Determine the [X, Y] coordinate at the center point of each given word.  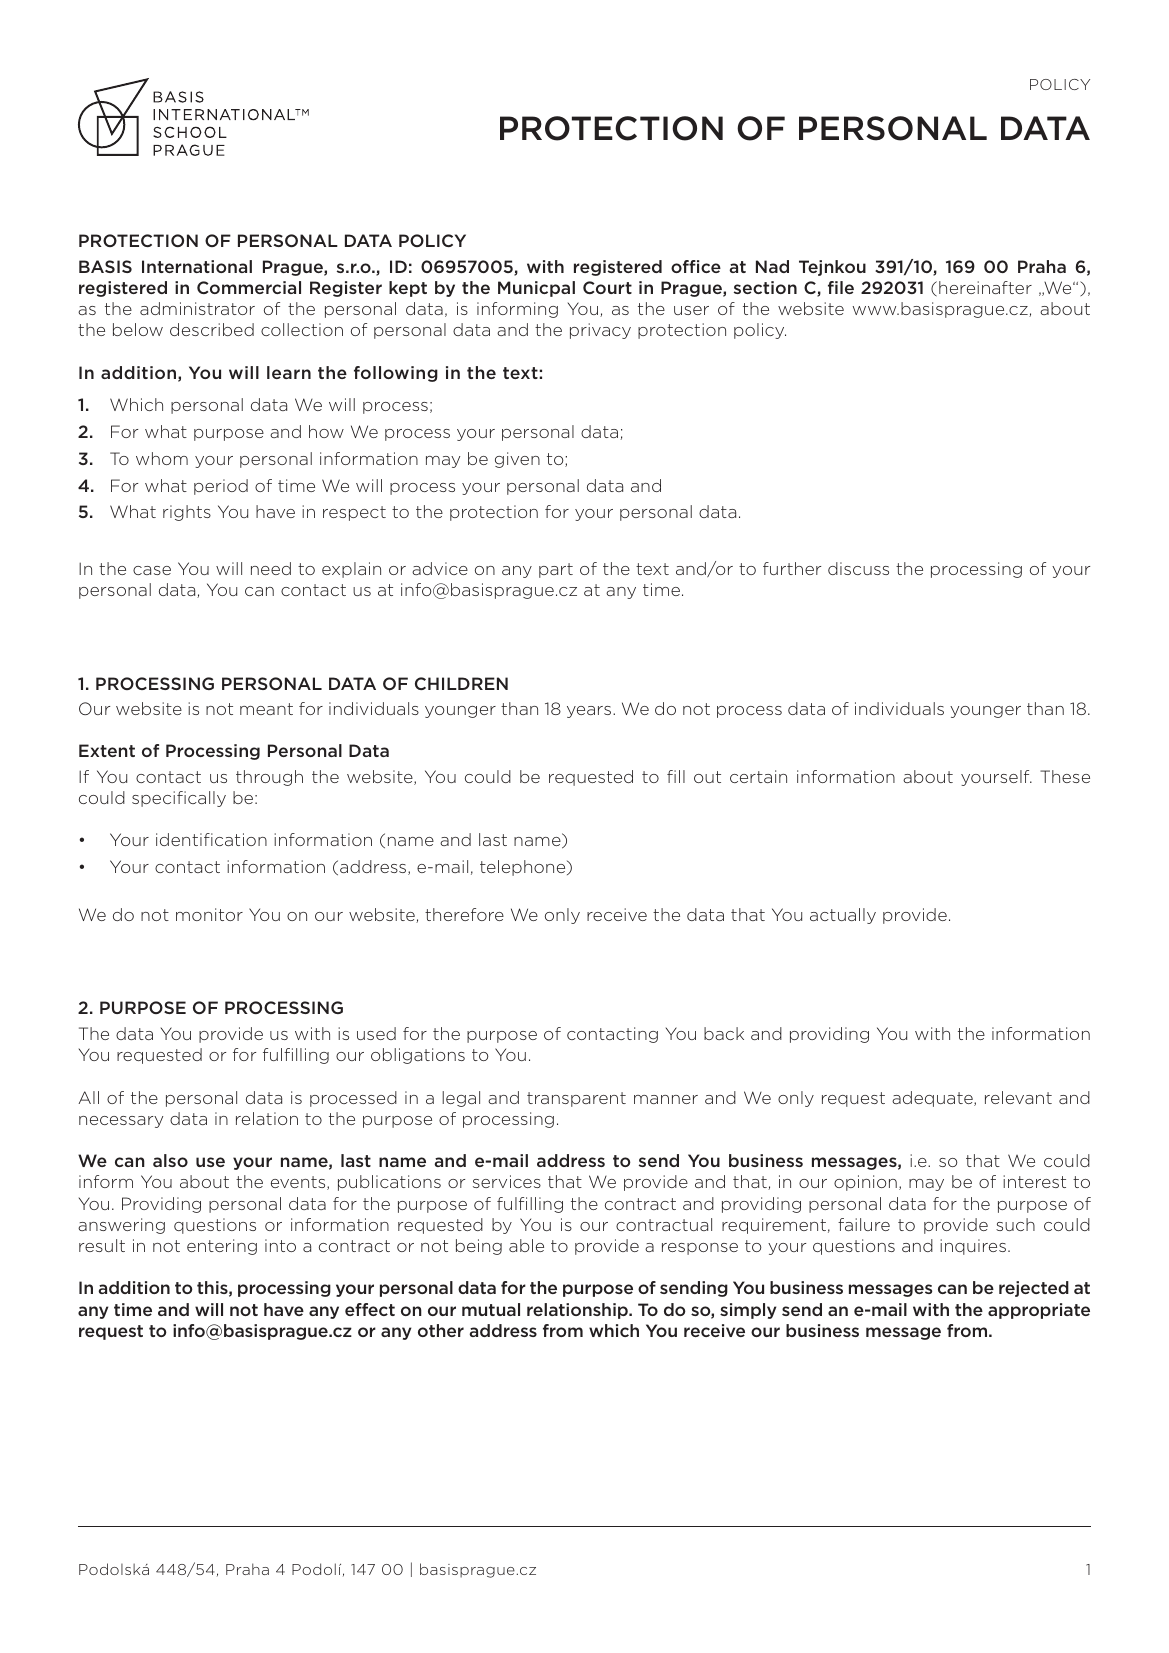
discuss [858, 568]
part [556, 570]
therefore [464, 914]
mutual [491, 1309]
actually [843, 916]
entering [222, 1247]
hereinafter [985, 287]
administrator [197, 308]
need [271, 568]
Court [607, 287]
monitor [209, 914]
